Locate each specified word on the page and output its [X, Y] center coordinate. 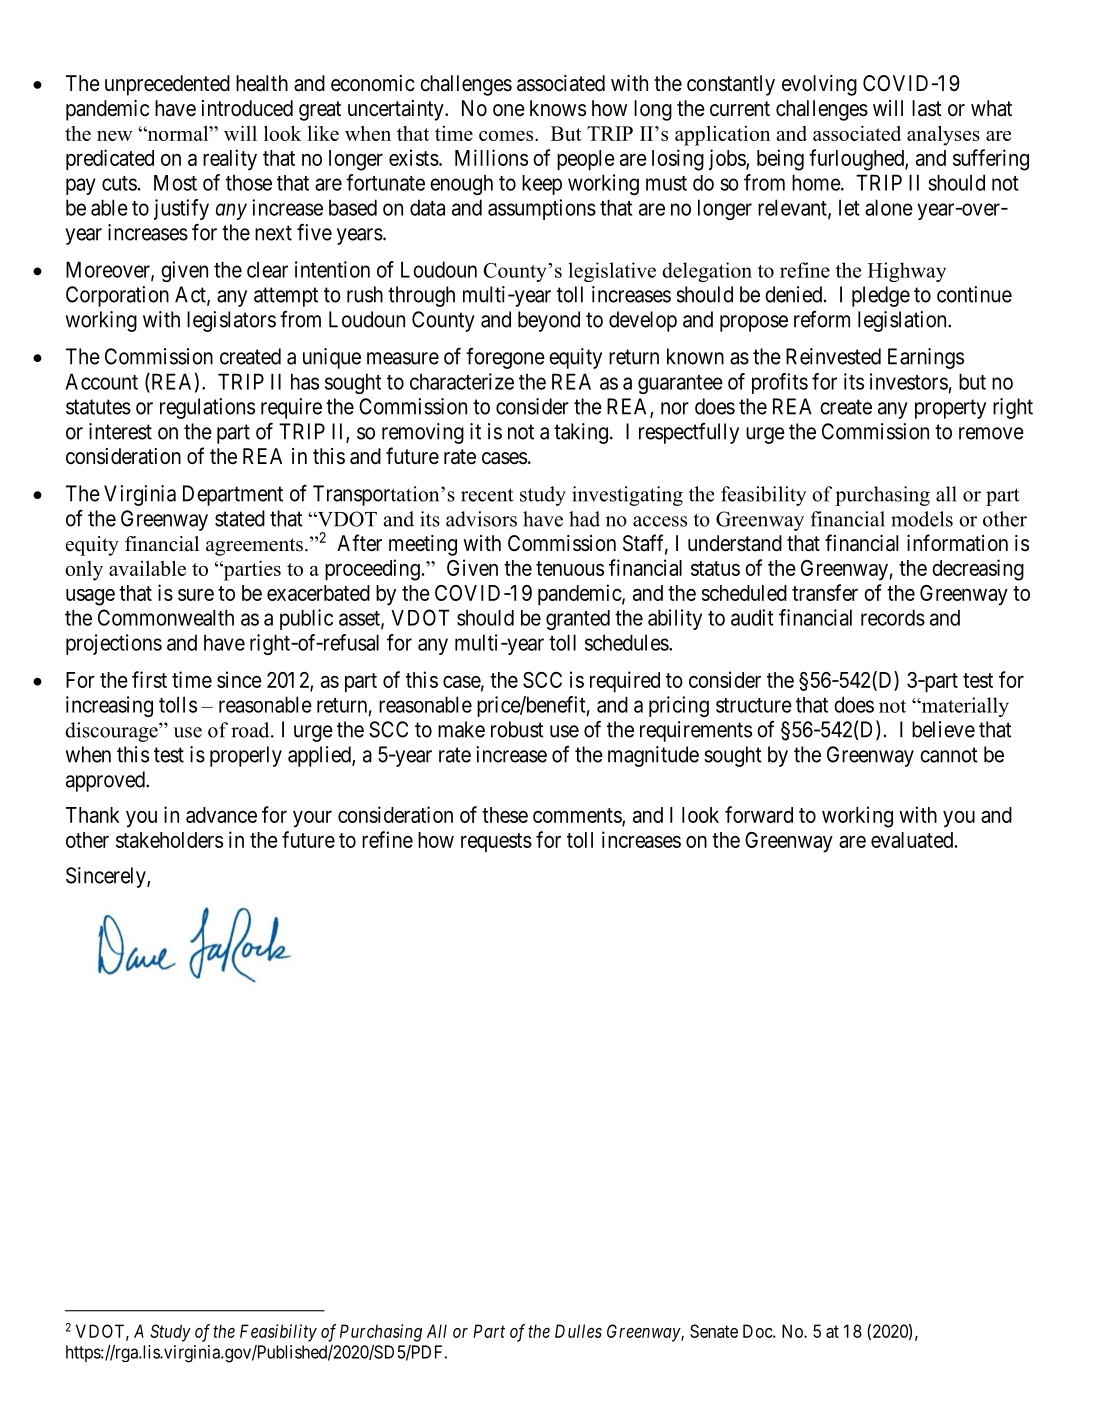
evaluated [913, 840]
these [505, 815]
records [893, 617]
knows [558, 108]
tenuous [570, 568]
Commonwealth [166, 617]
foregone [505, 358]
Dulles [578, 1331]
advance [221, 815]
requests [496, 842]
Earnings [926, 358]
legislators [231, 321]
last [927, 108]
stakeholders [169, 840]
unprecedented [167, 85]
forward [759, 814]
